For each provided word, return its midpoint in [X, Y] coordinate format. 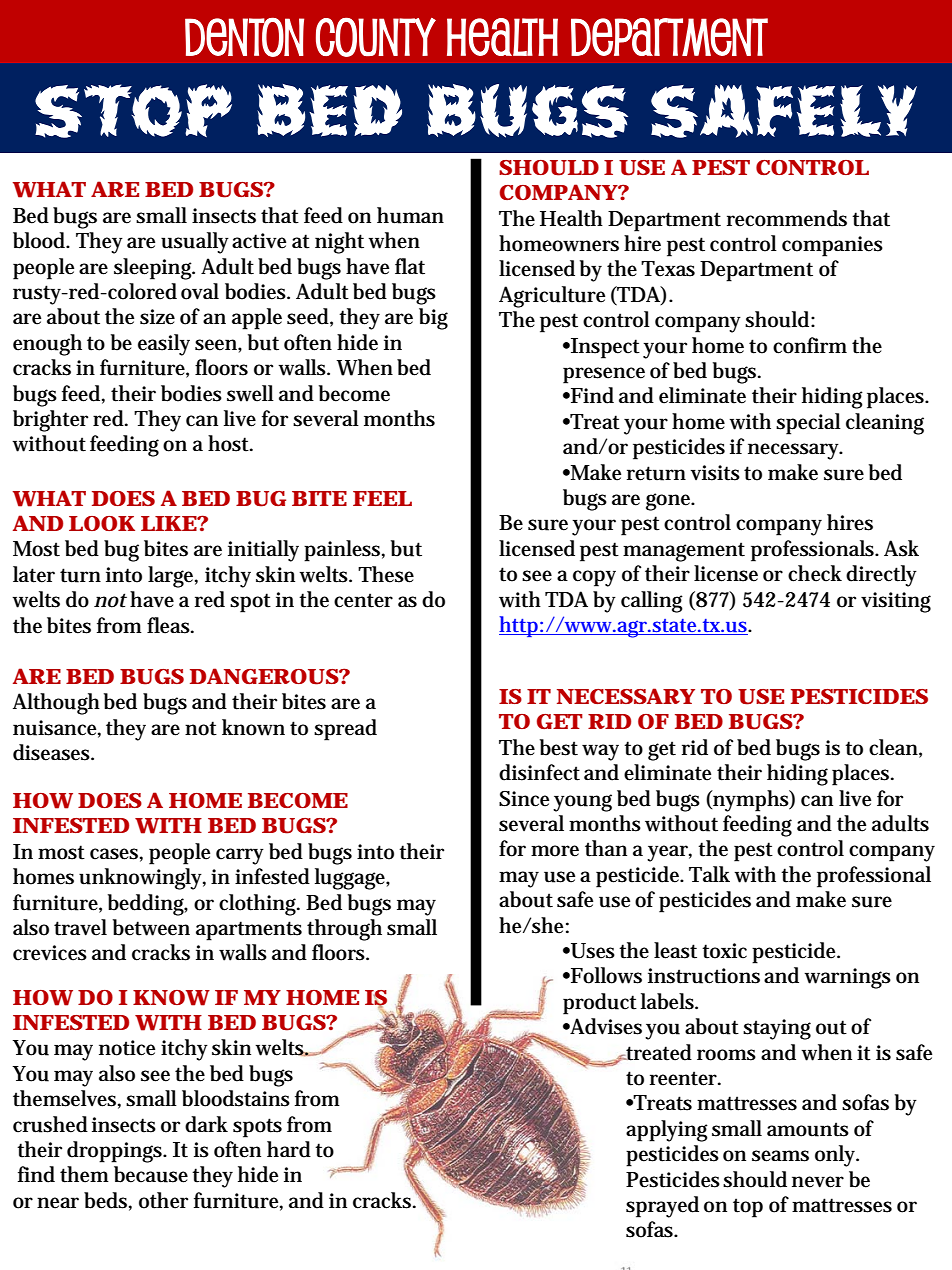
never [818, 1182]
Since [524, 799]
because [151, 1174]
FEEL [382, 498]
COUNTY [376, 37]
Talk [709, 874]
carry [240, 856]
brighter [50, 421]
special [808, 424]
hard [289, 1149]
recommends [787, 218]
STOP [133, 111]
